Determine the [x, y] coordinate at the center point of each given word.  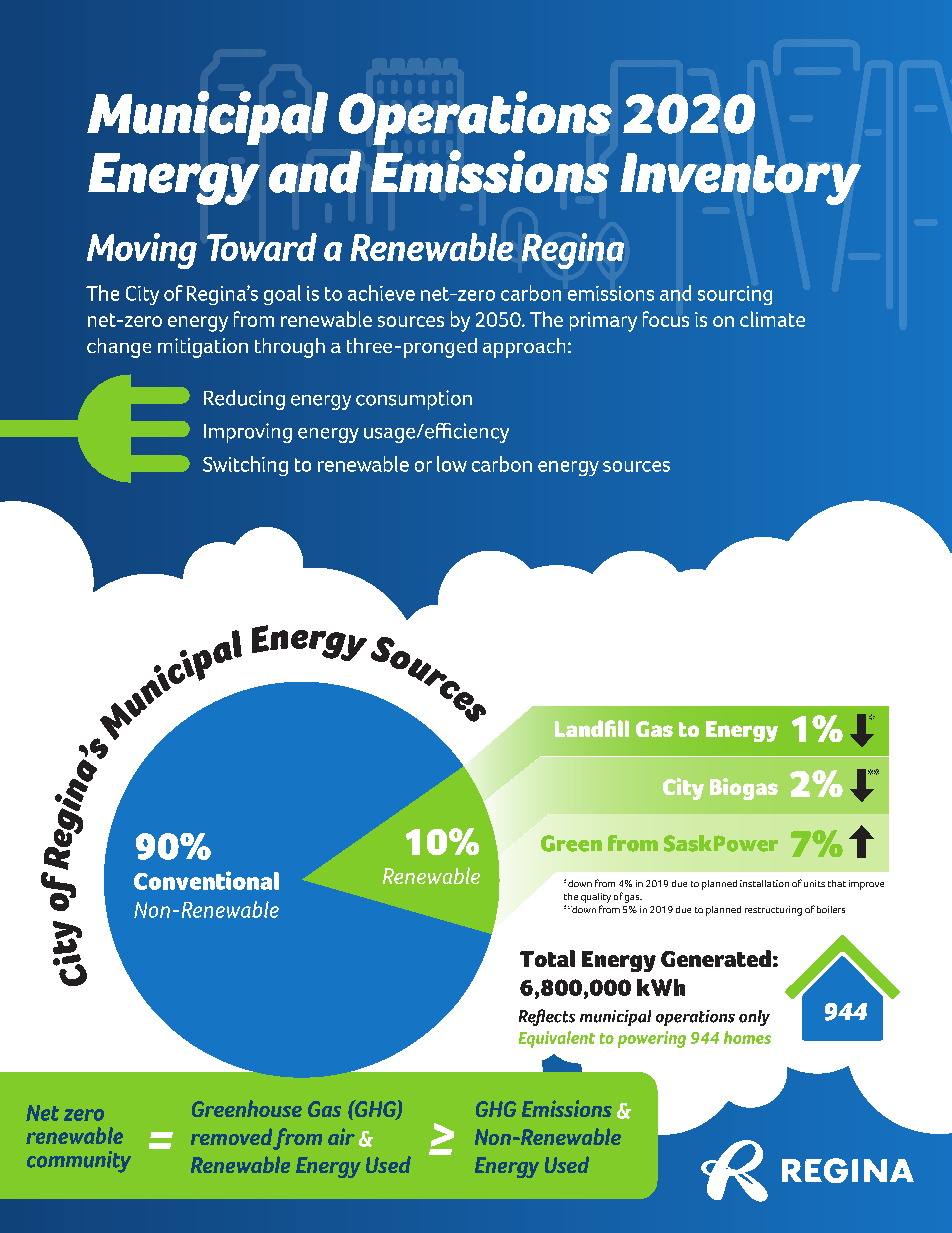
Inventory [740, 179]
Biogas [744, 789]
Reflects [547, 1017]
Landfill [592, 728]
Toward [262, 247]
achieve [381, 293]
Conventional [206, 880]
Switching [245, 466]
